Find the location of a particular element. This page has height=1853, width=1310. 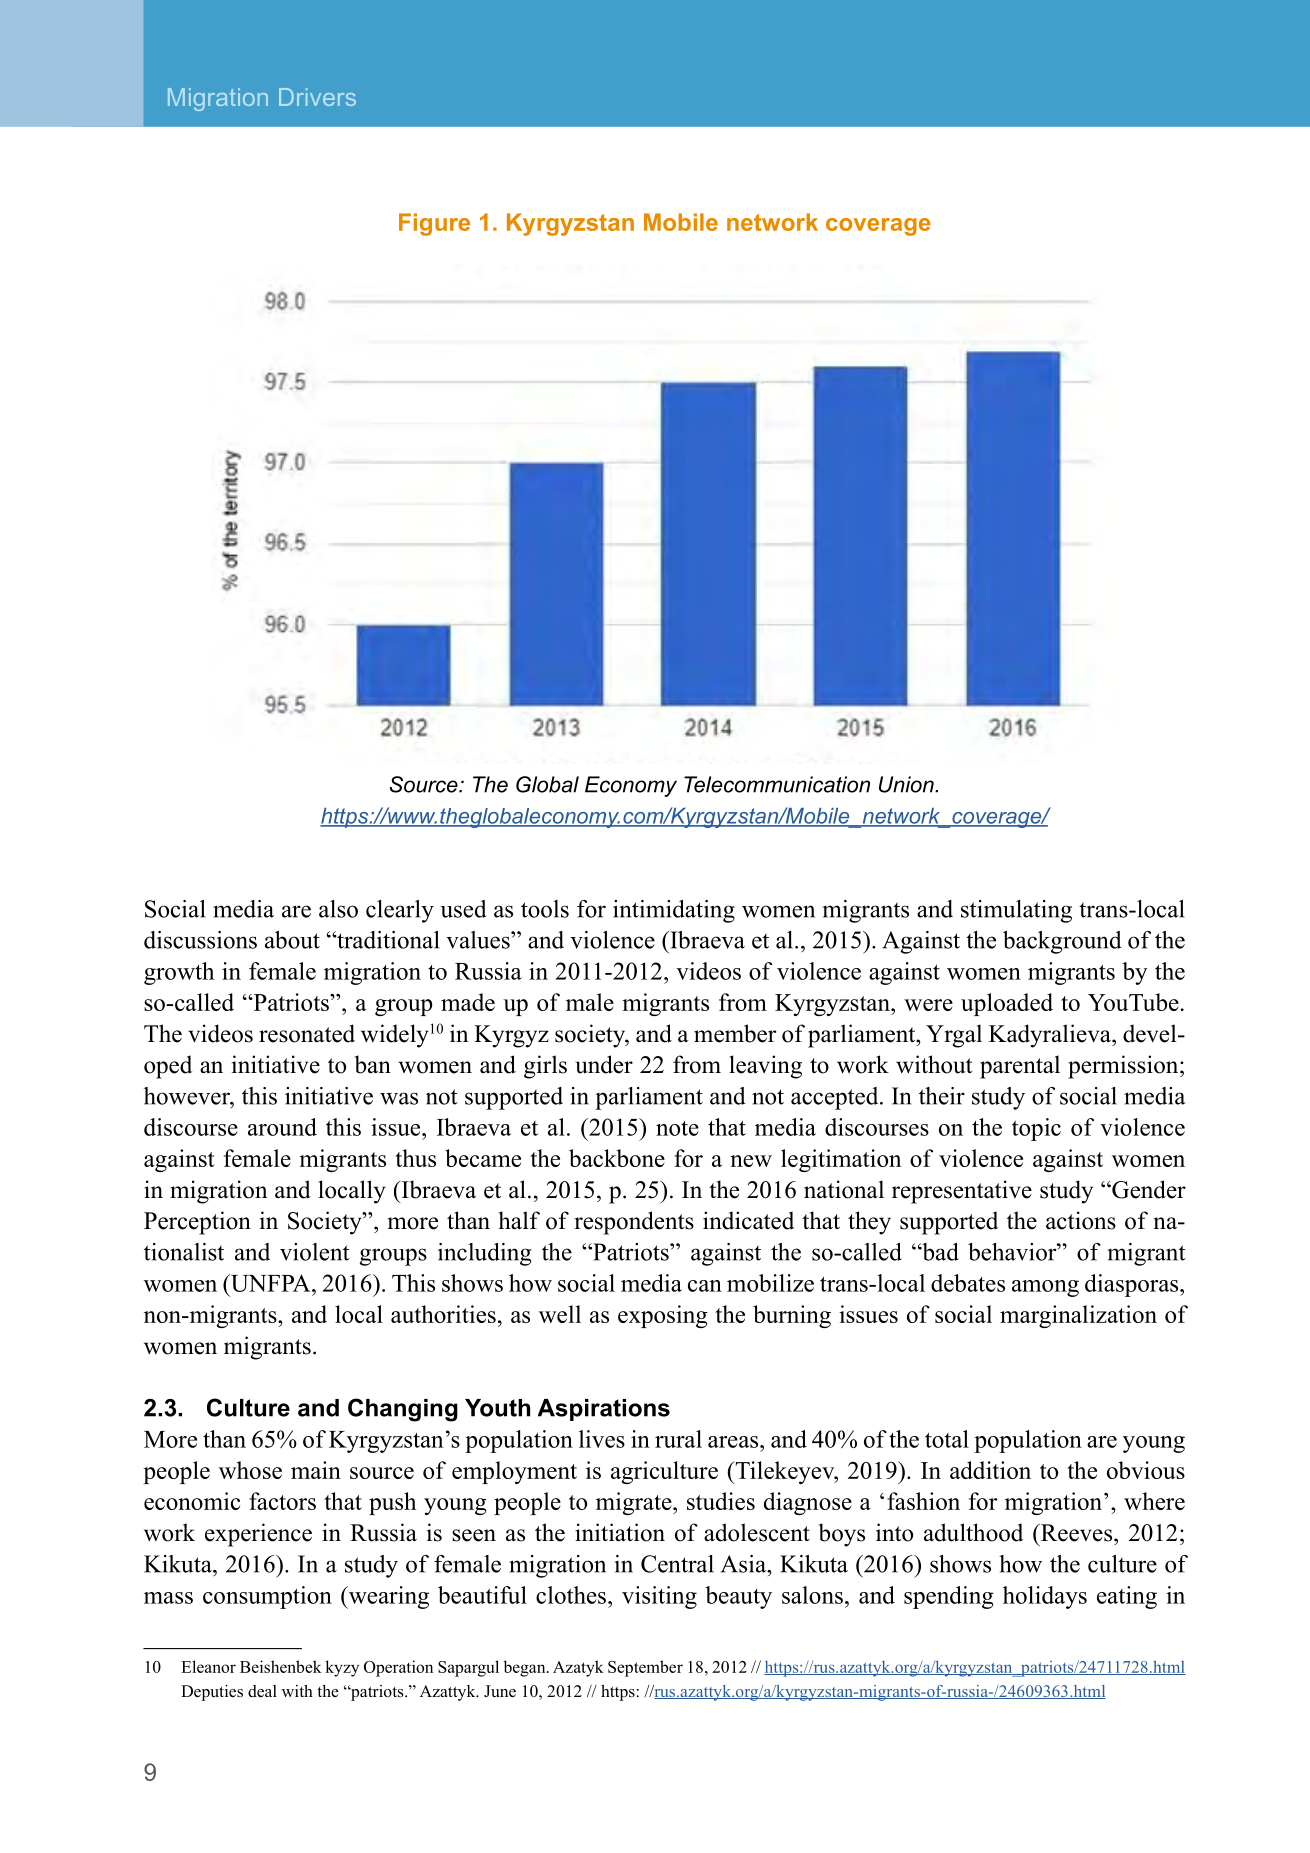

intimidating is located at coordinates (674, 911).
